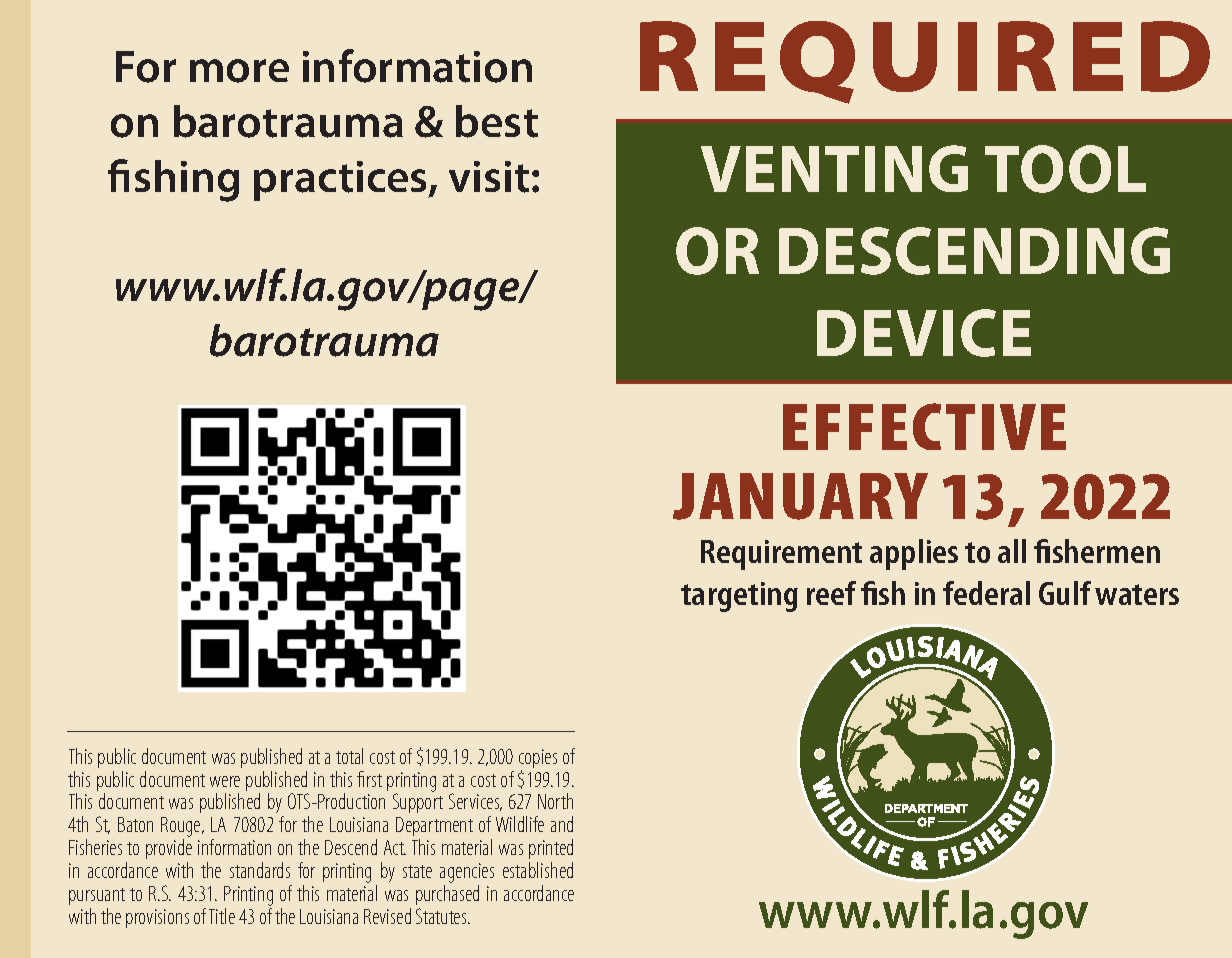 The height and width of the screenshot is (958, 1232). I want to click on JANUARY, so click(800, 496).
